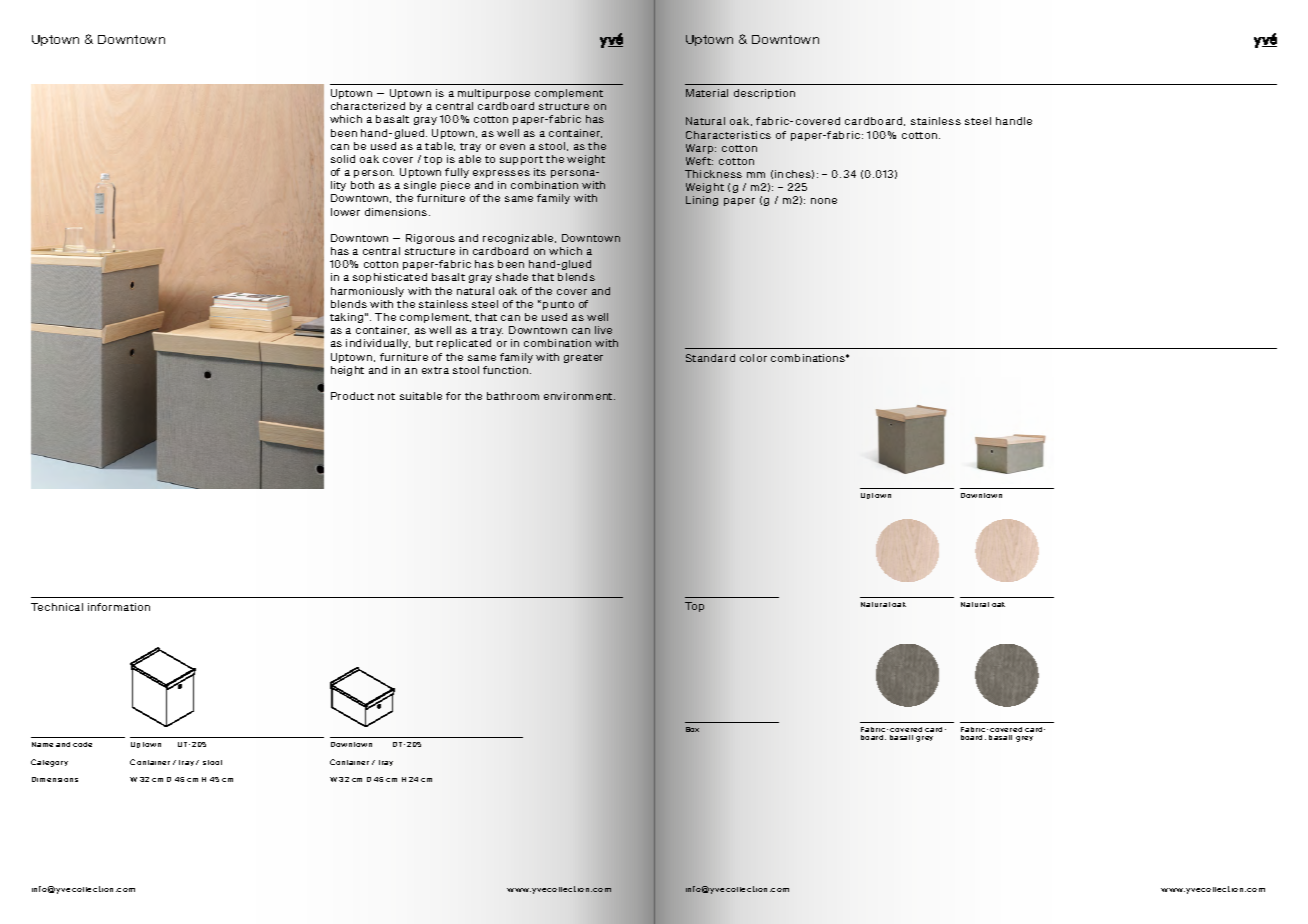  What do you see at coordinates (494, 94) in the document?
I see `multipurpose` at bounding box center [494, 94].
